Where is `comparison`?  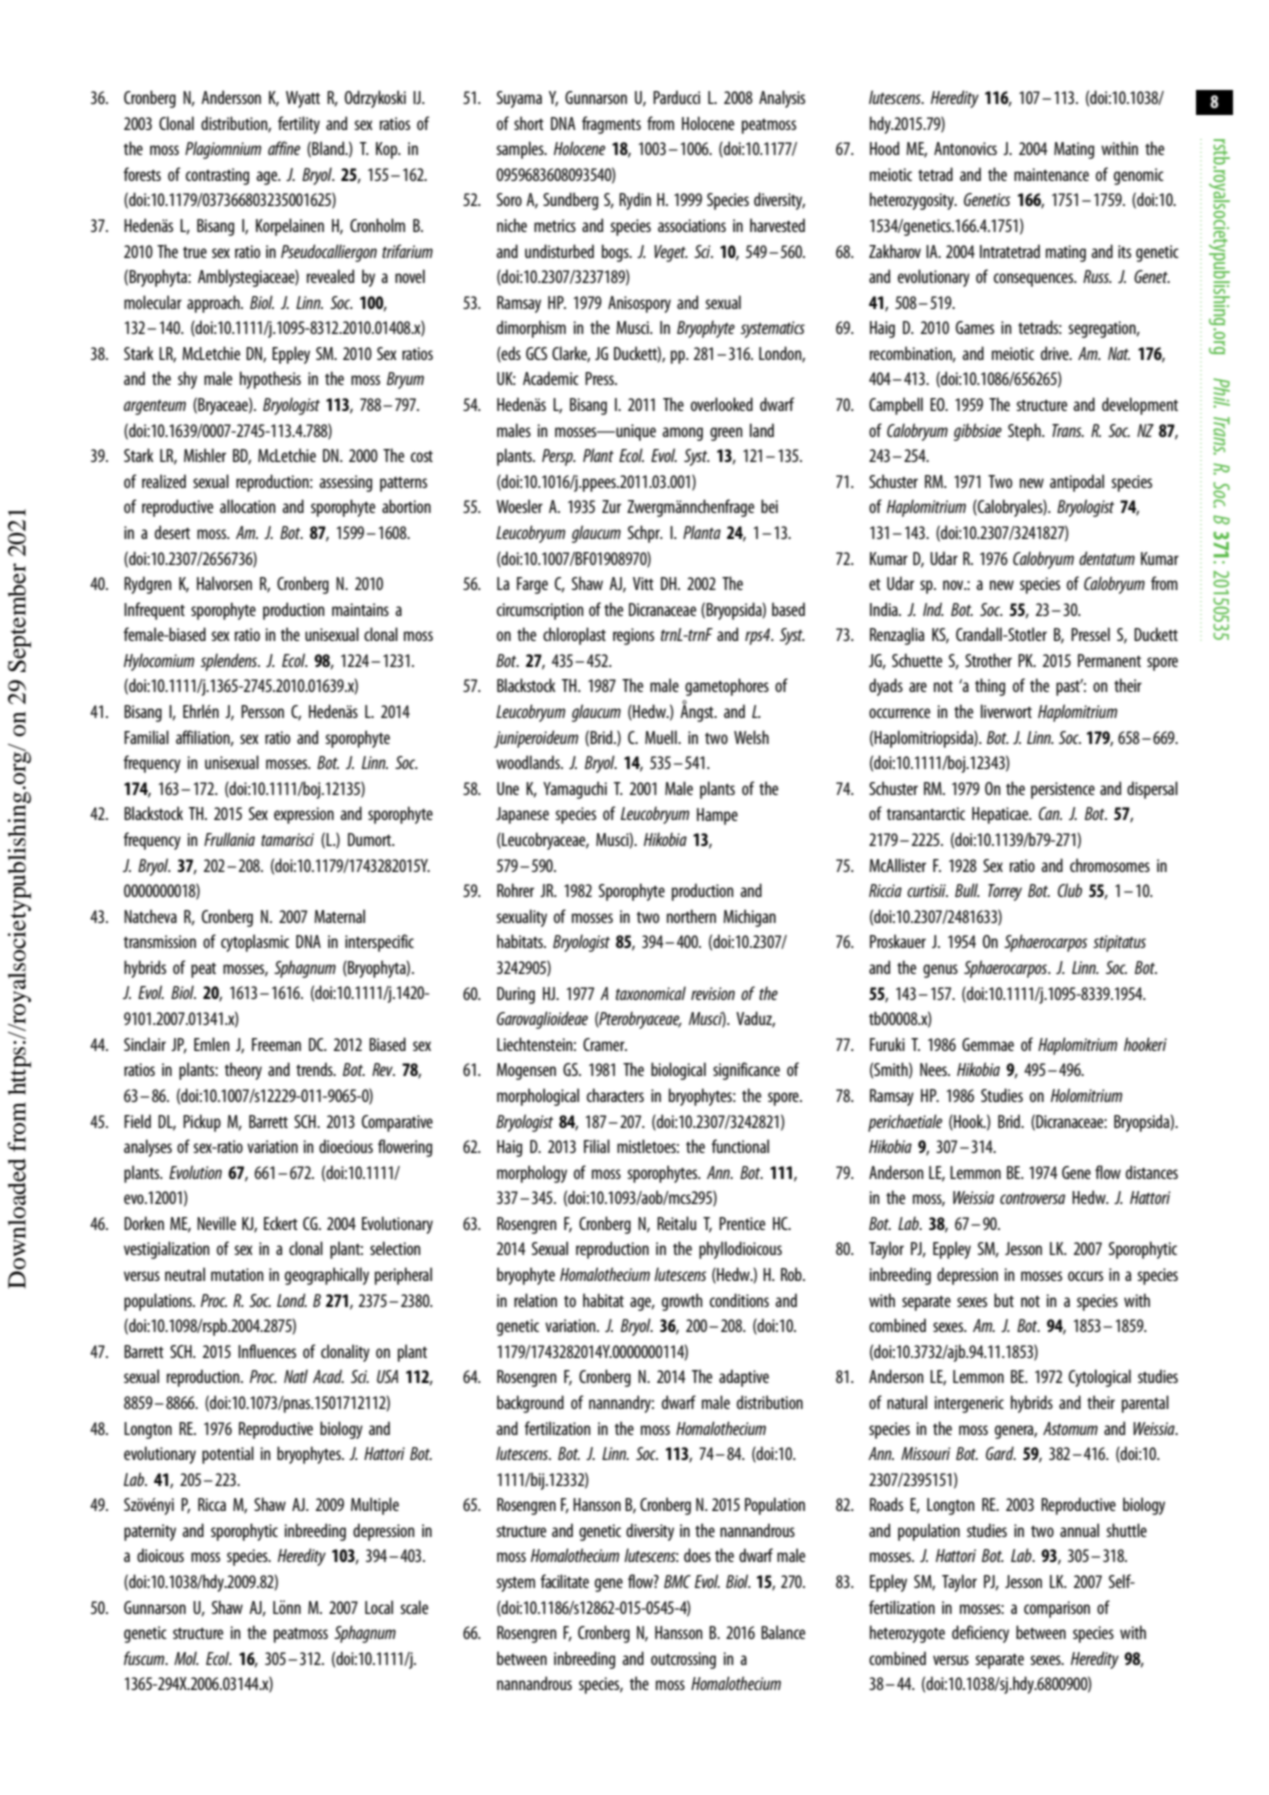
comparison is located at coordinates (1057, 1609).
